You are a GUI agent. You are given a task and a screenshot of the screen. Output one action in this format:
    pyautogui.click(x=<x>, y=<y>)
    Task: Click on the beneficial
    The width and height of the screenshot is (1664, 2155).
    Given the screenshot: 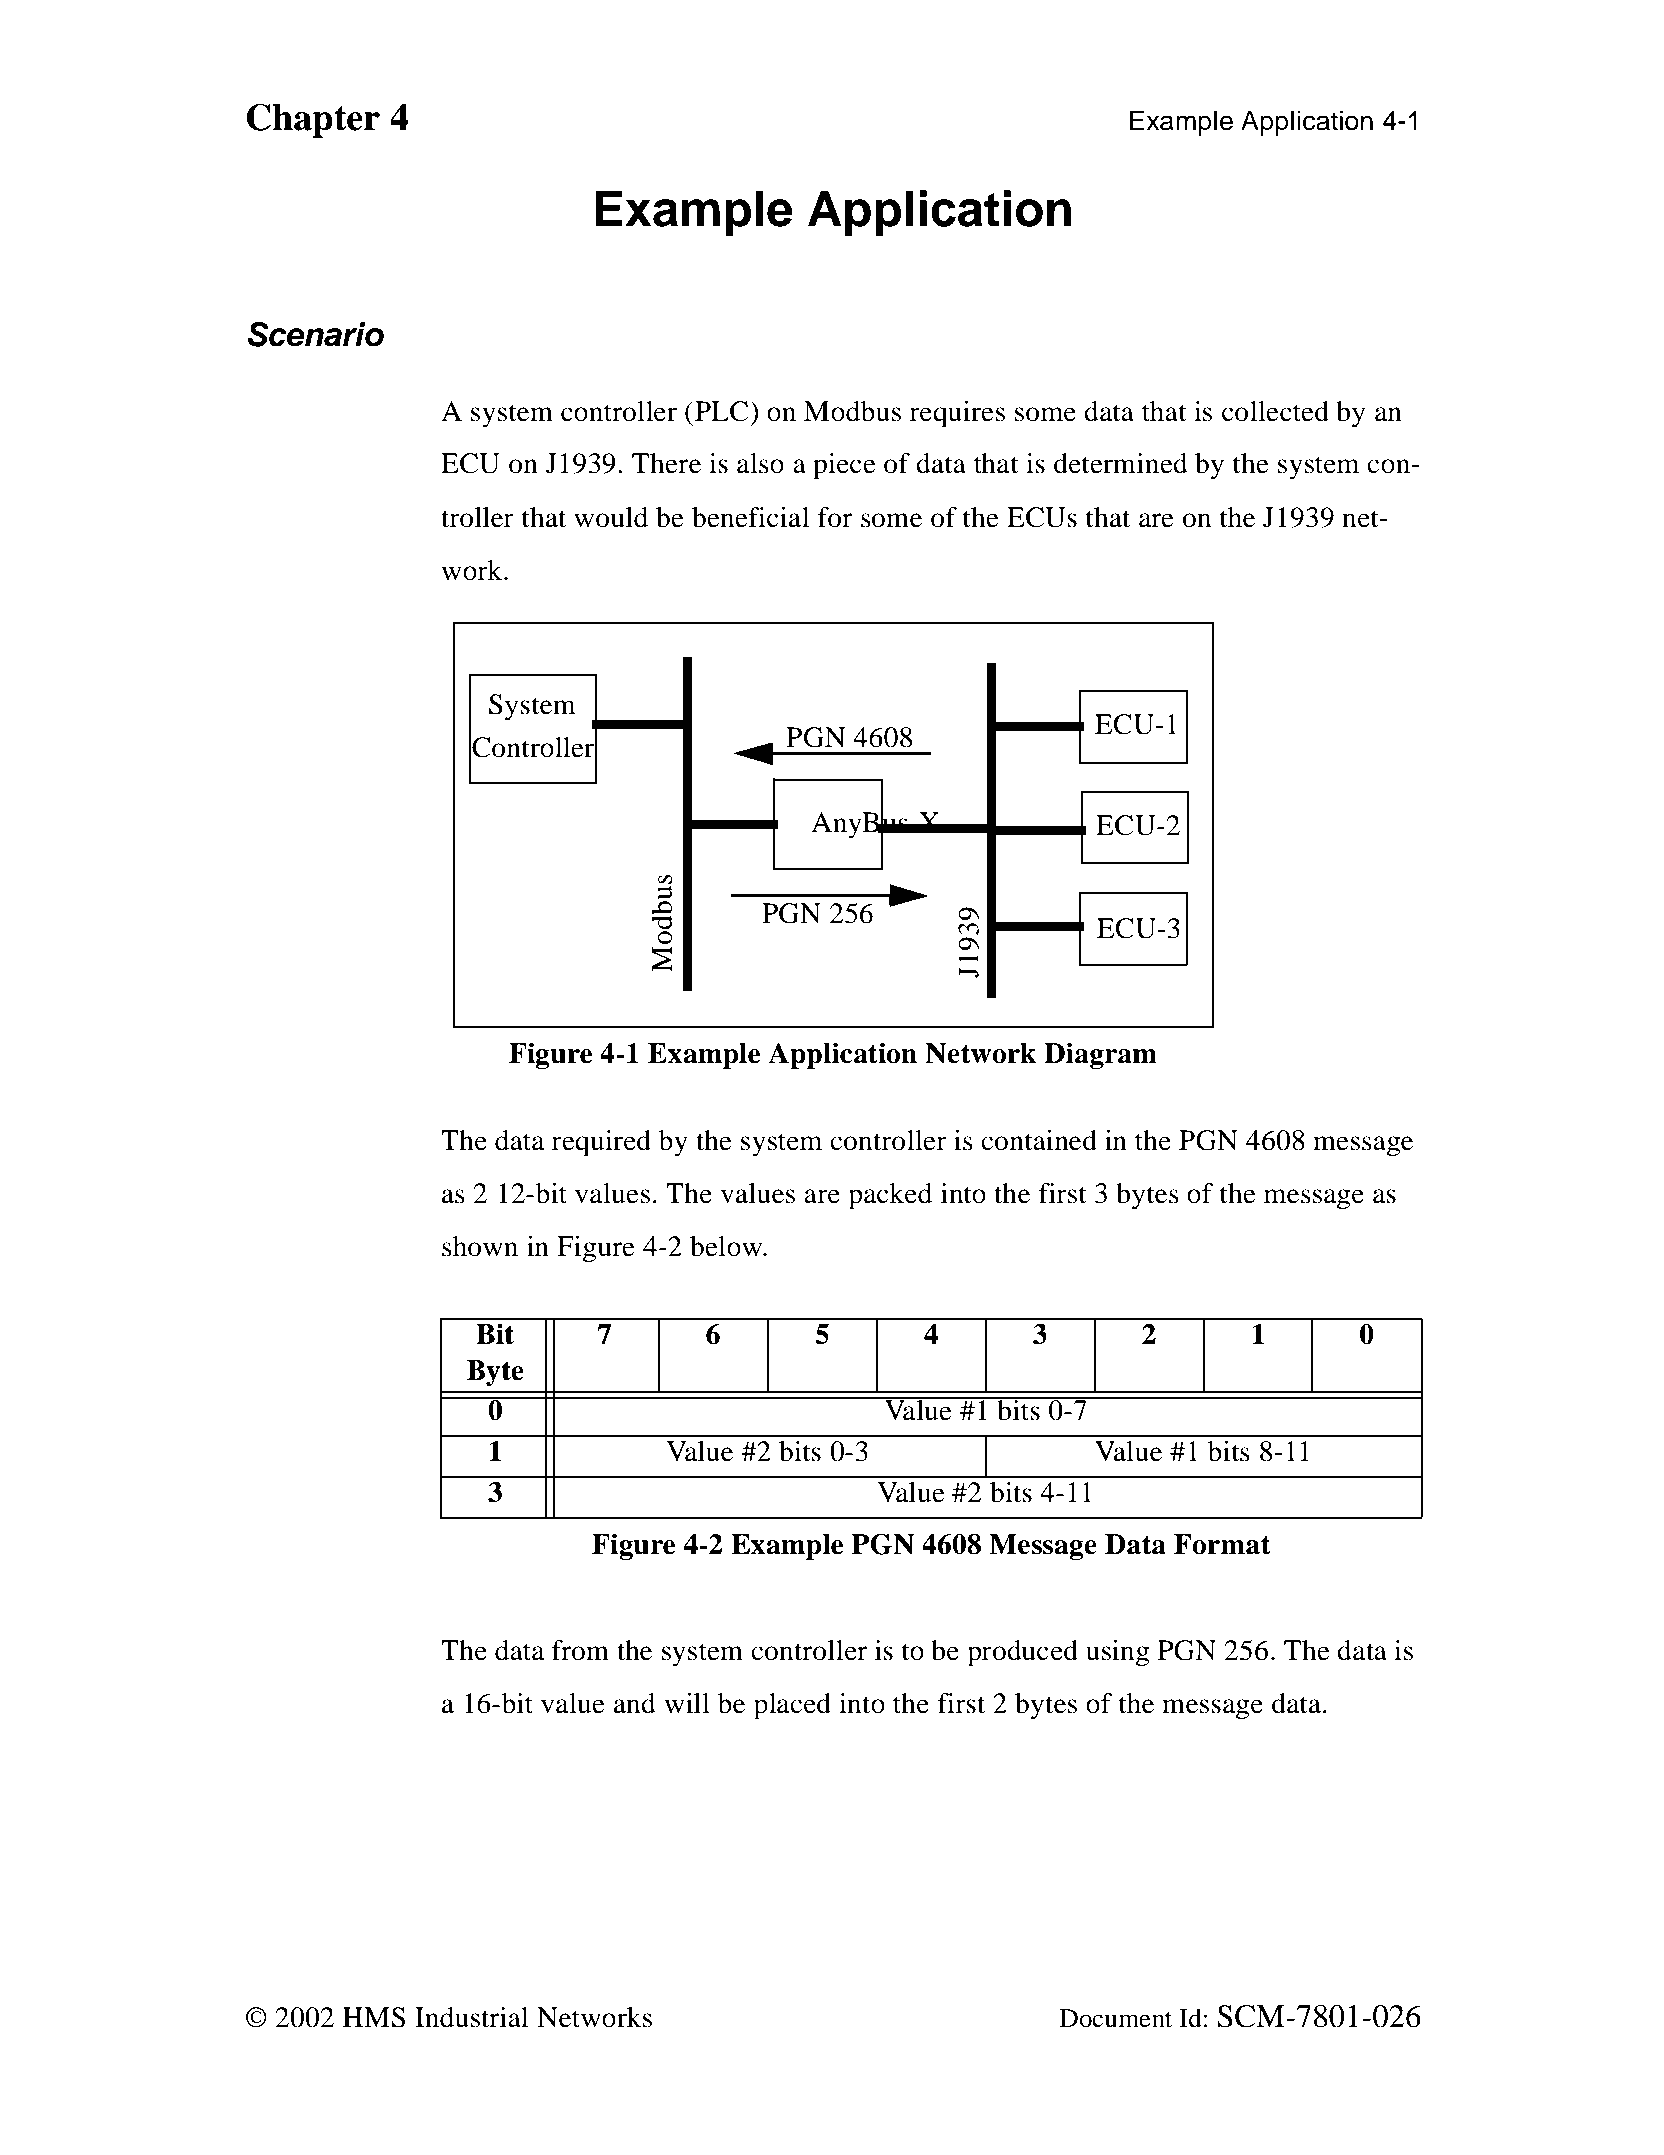 What is the action you would take?
    pyautogui.click(x=750, y=517)
